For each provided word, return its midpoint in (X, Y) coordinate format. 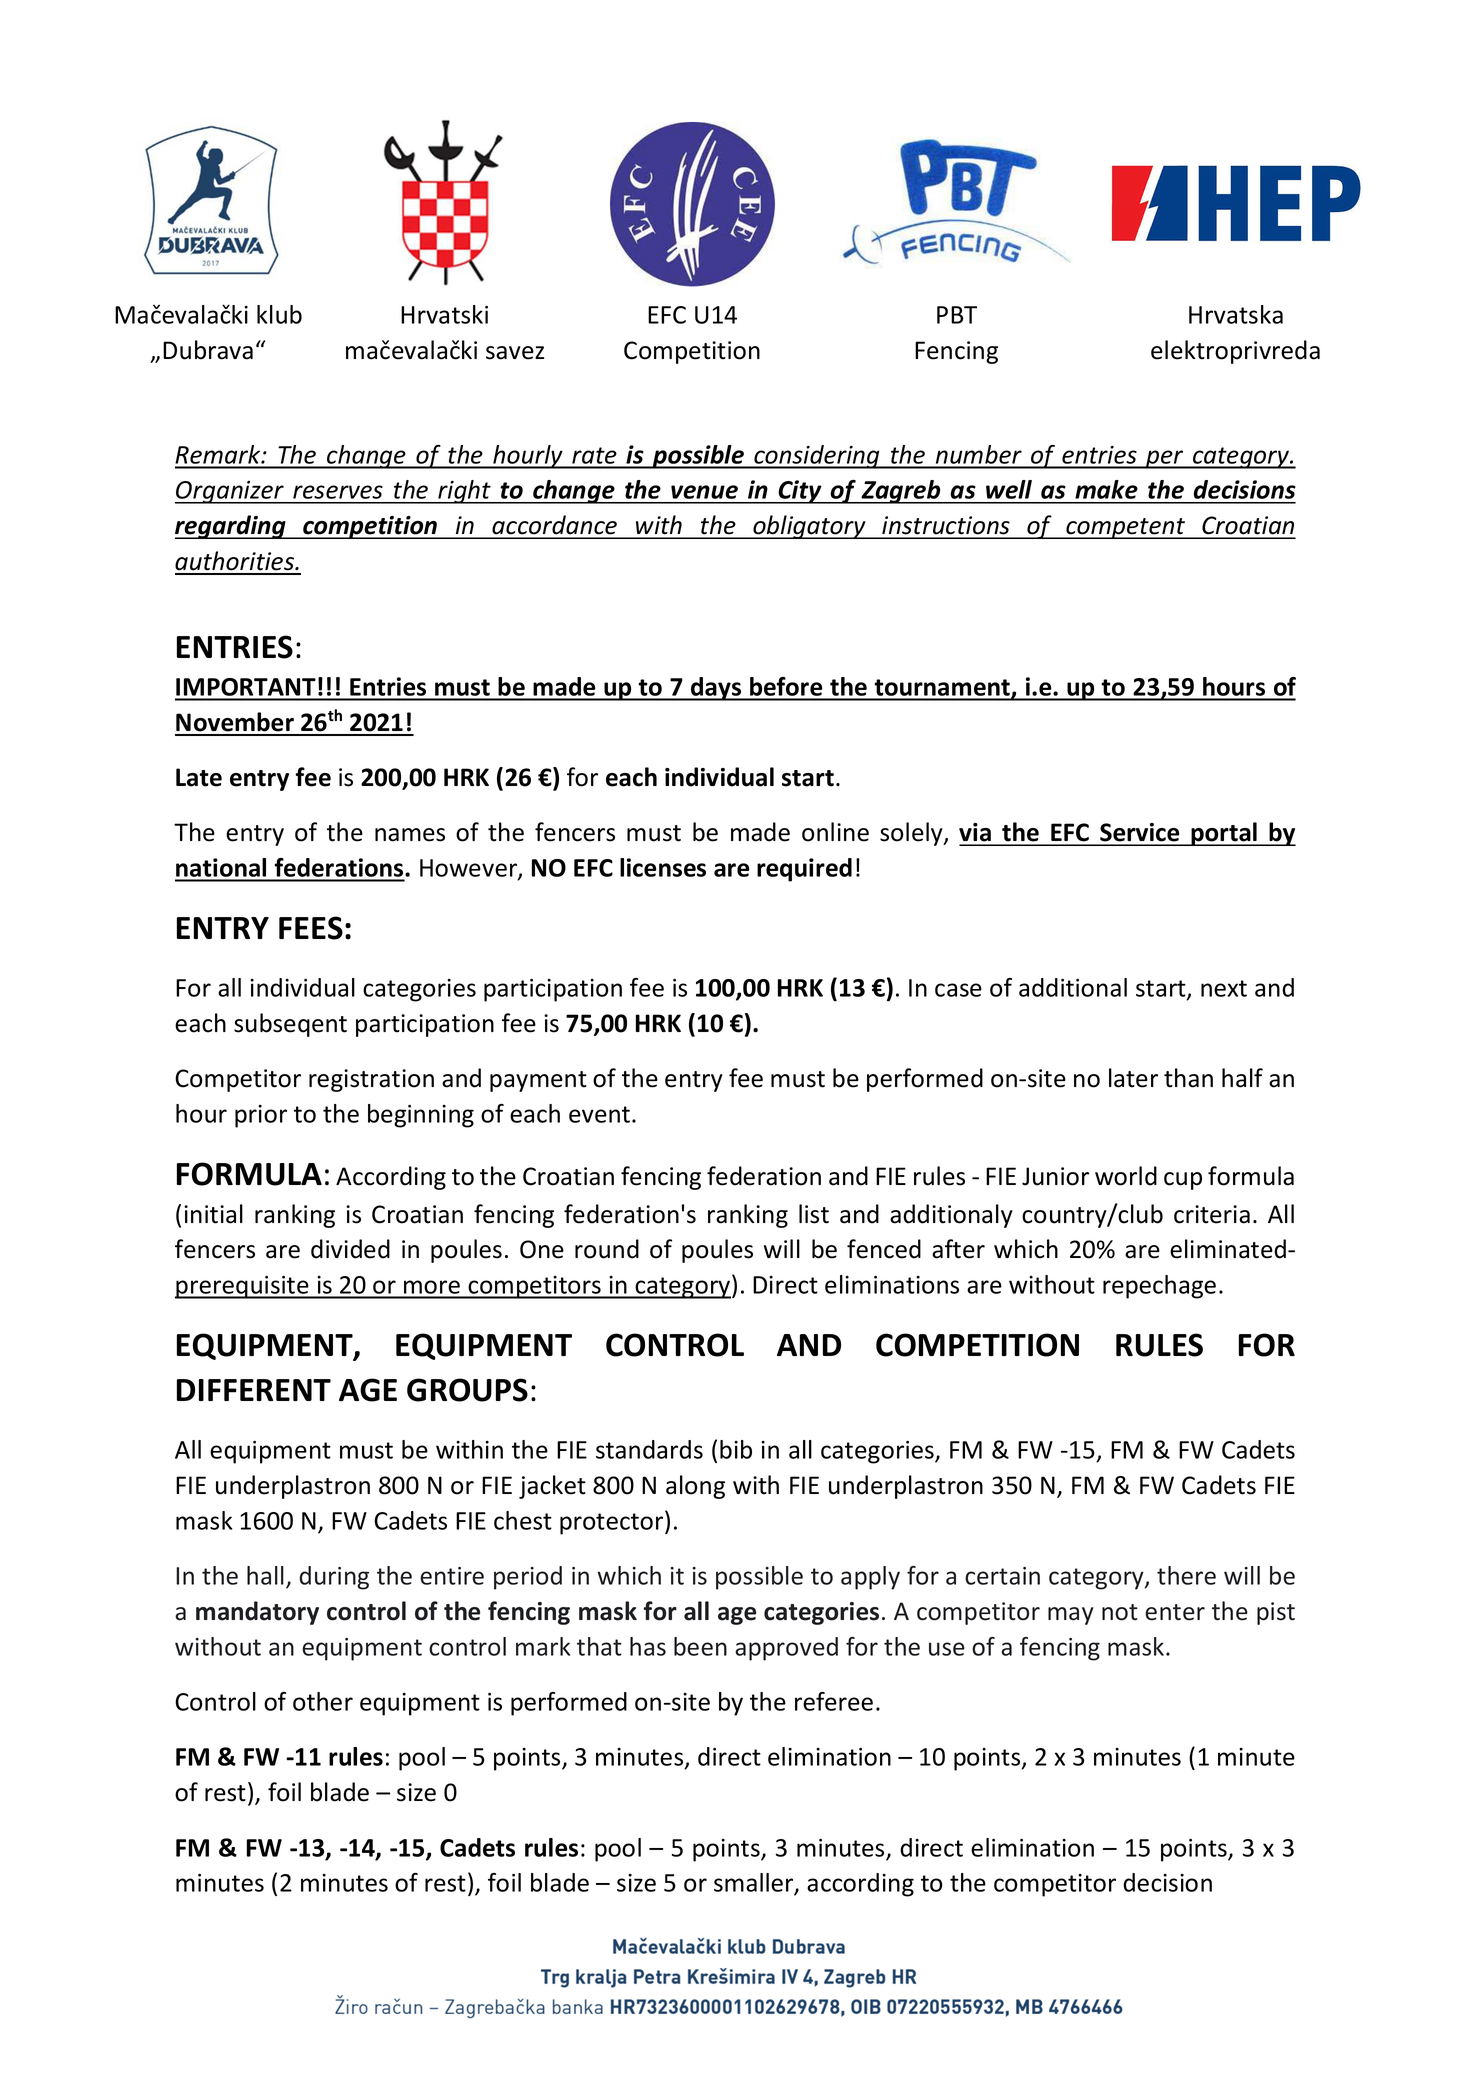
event (599, 1114)
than (1188, 1078)
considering (817, 457)
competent (1125, 528)
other (323, 1701)
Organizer (230, 492)
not (1120, 1612)
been (700, 1646)
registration (371, 1080)
